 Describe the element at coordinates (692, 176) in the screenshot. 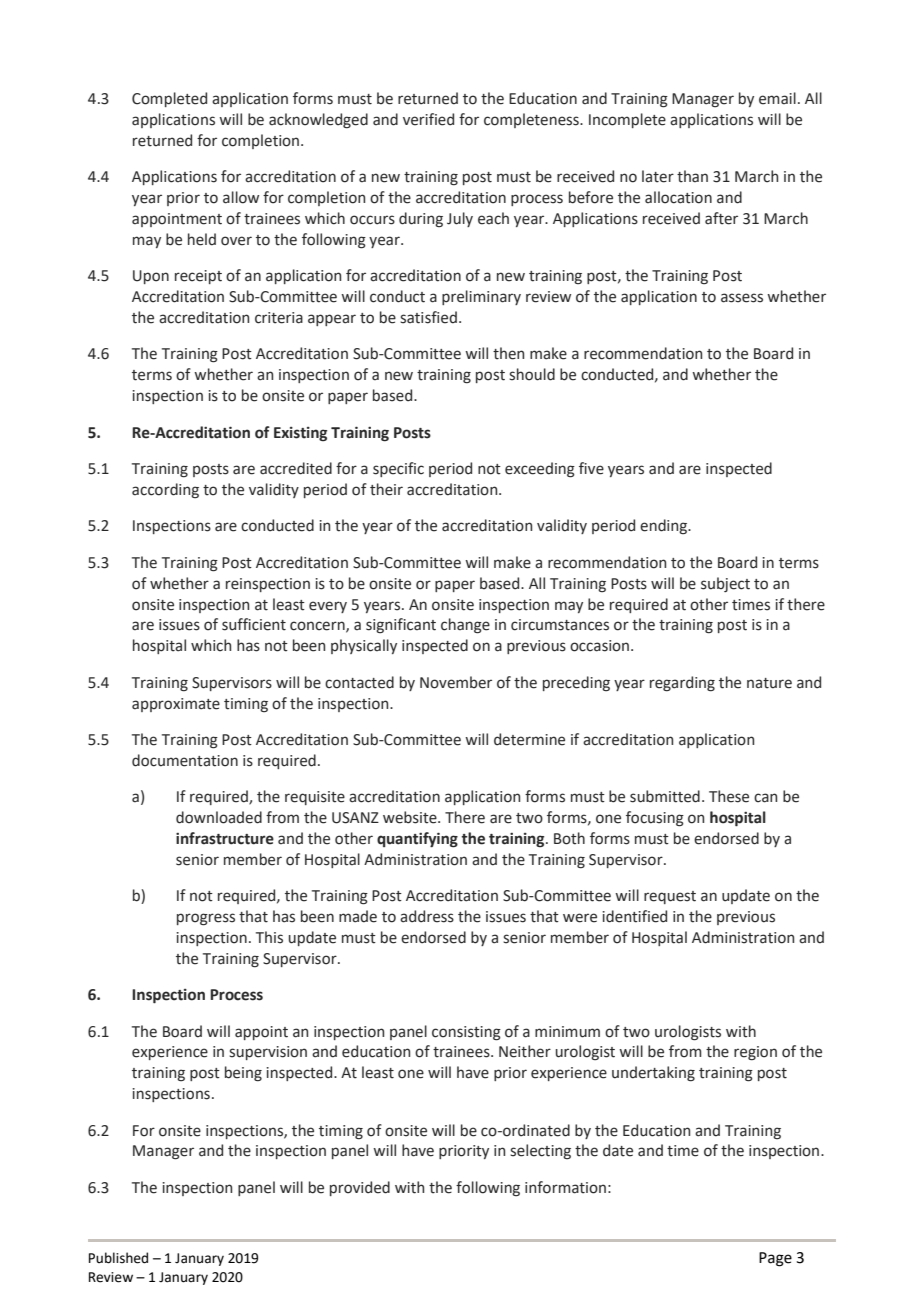

I see `than` at that location.
